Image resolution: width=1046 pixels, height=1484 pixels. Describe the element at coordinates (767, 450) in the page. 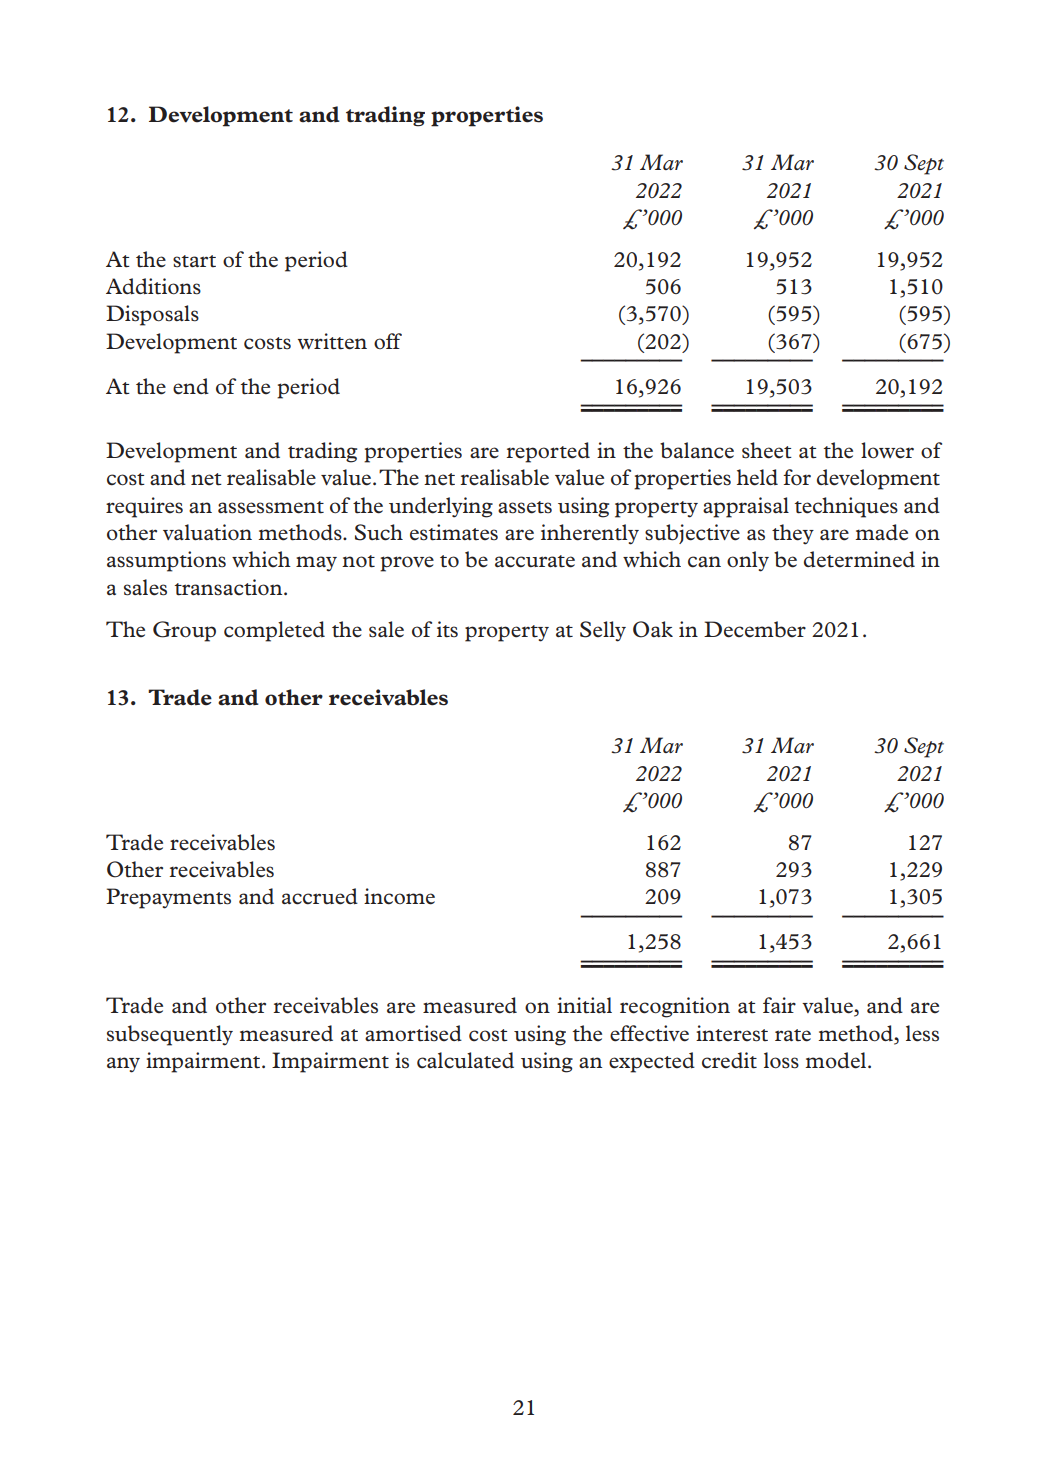

I see `sheet` at that location.
